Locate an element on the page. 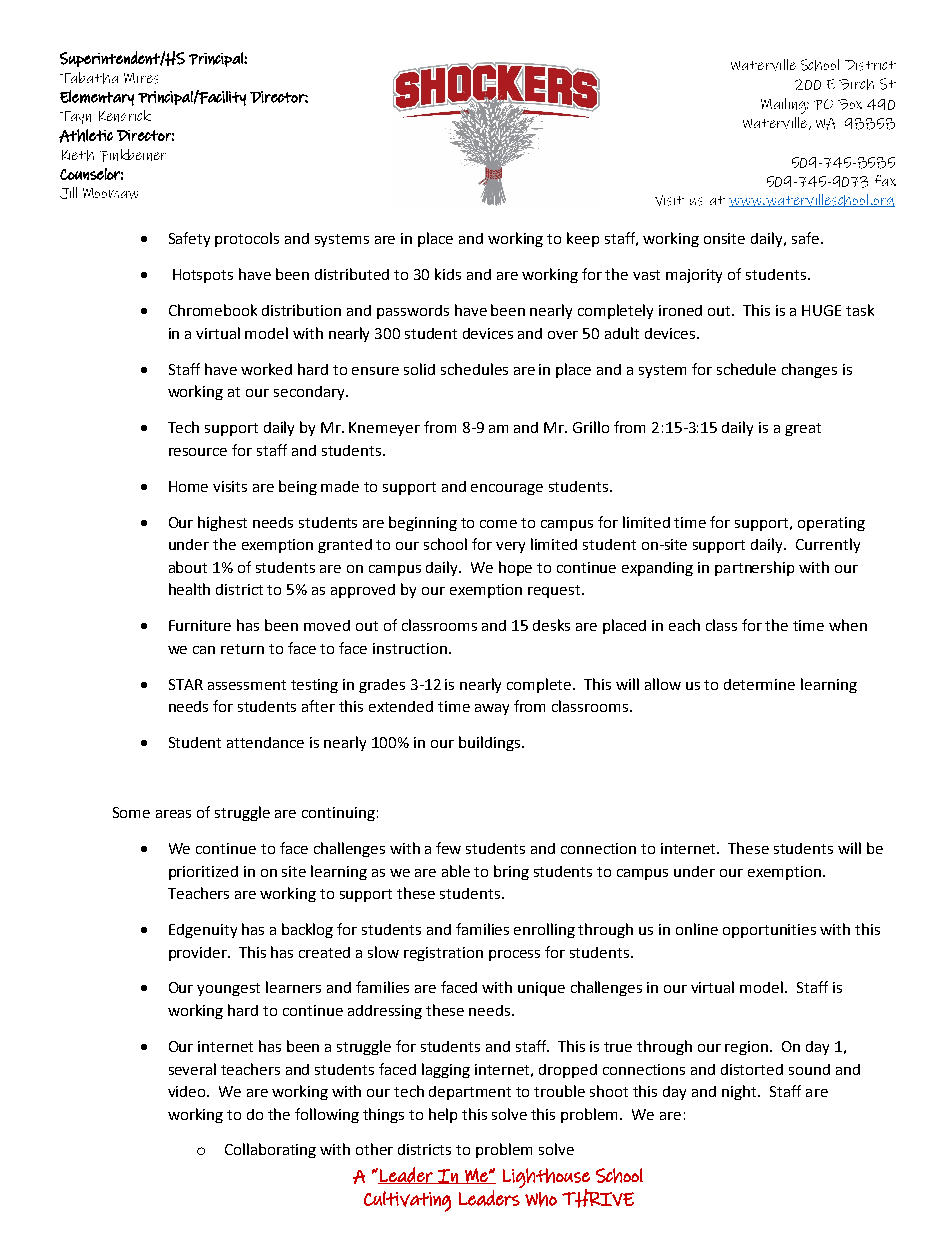 Image resolution: width=952 pixels, height=1233 pixels. Who is located at coordinates (541, 1199).
